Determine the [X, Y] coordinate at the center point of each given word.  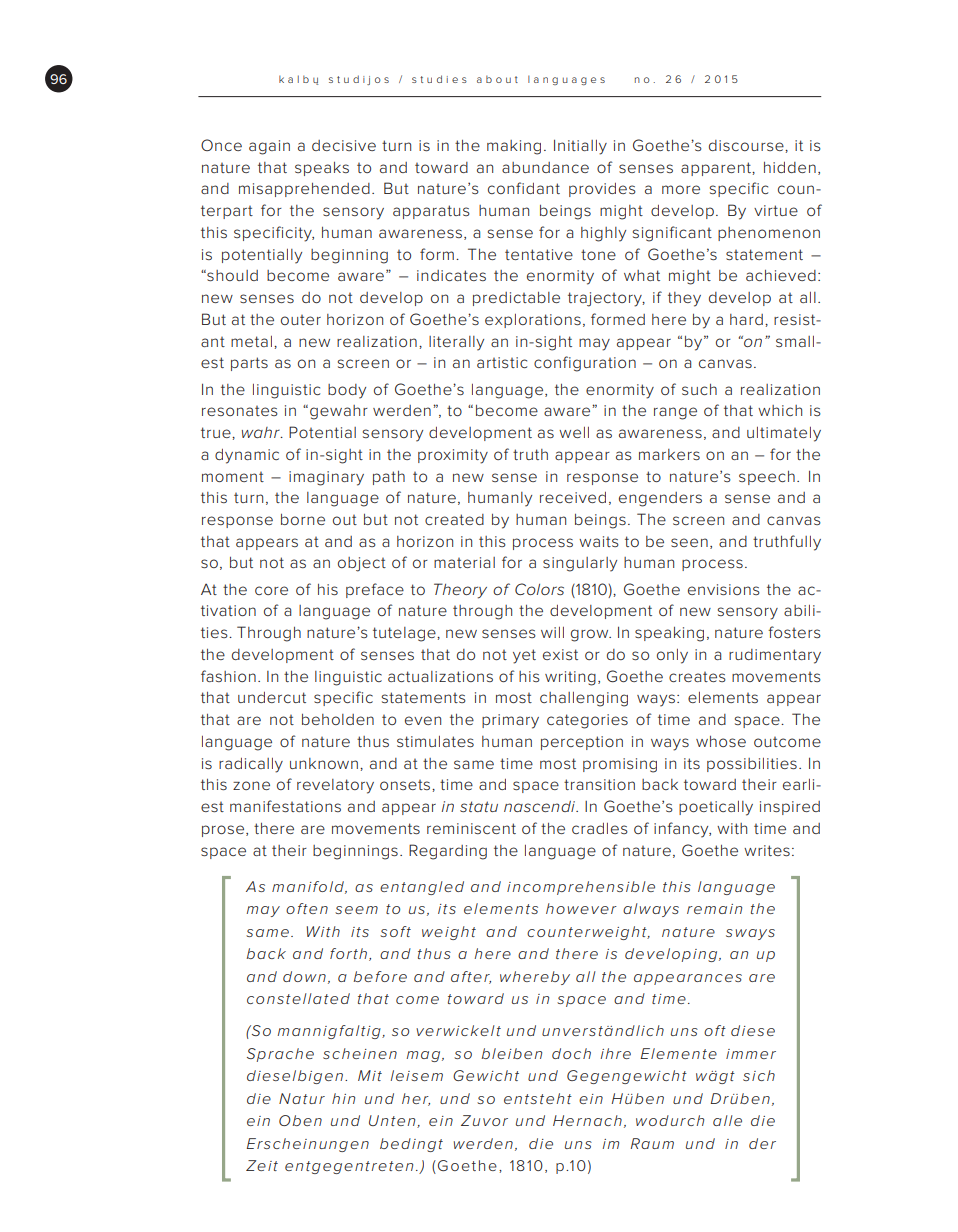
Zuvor [484, 1120]
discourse [747, 145]
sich [759, 1075]
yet [524, 656]
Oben [300, 1120]
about [497, 79]
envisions [724, 589]
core [271, 590]
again [269, 147]
